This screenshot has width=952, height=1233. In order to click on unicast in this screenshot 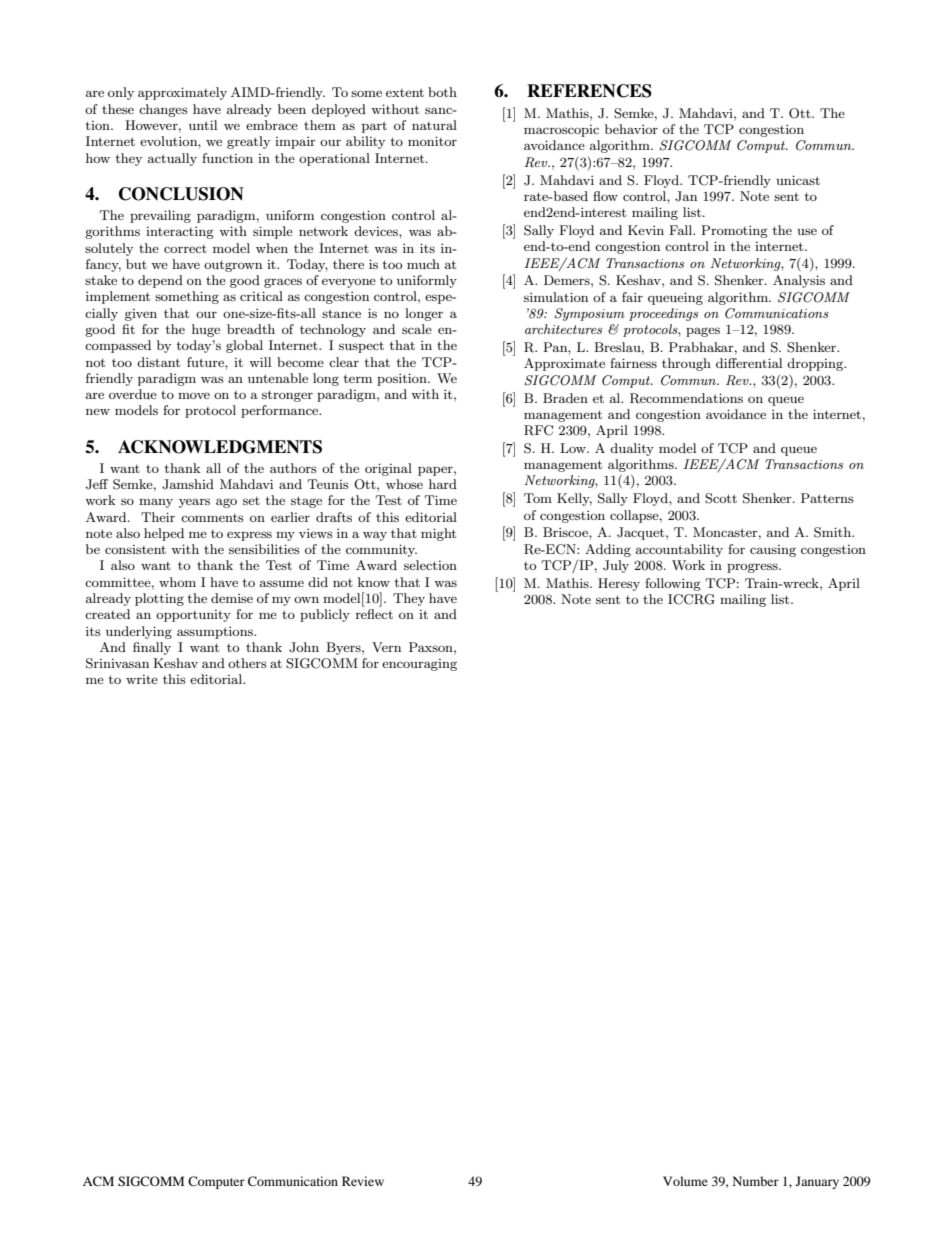, I will do `click(798, 180)`.
